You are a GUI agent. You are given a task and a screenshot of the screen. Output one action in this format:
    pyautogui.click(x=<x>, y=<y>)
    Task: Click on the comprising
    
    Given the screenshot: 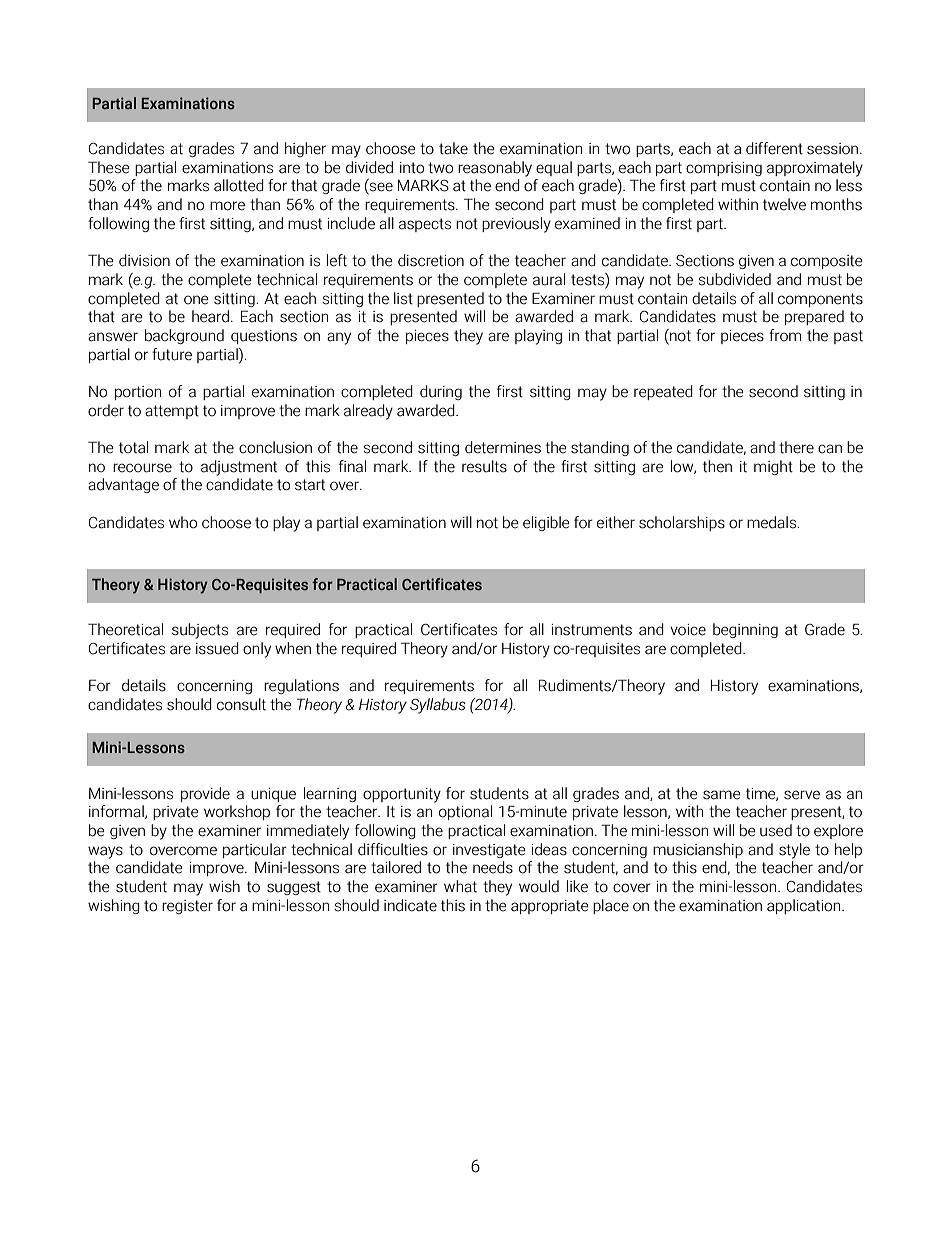 What is the action you would take?
    pyautogui.click(x=724, y=169)
